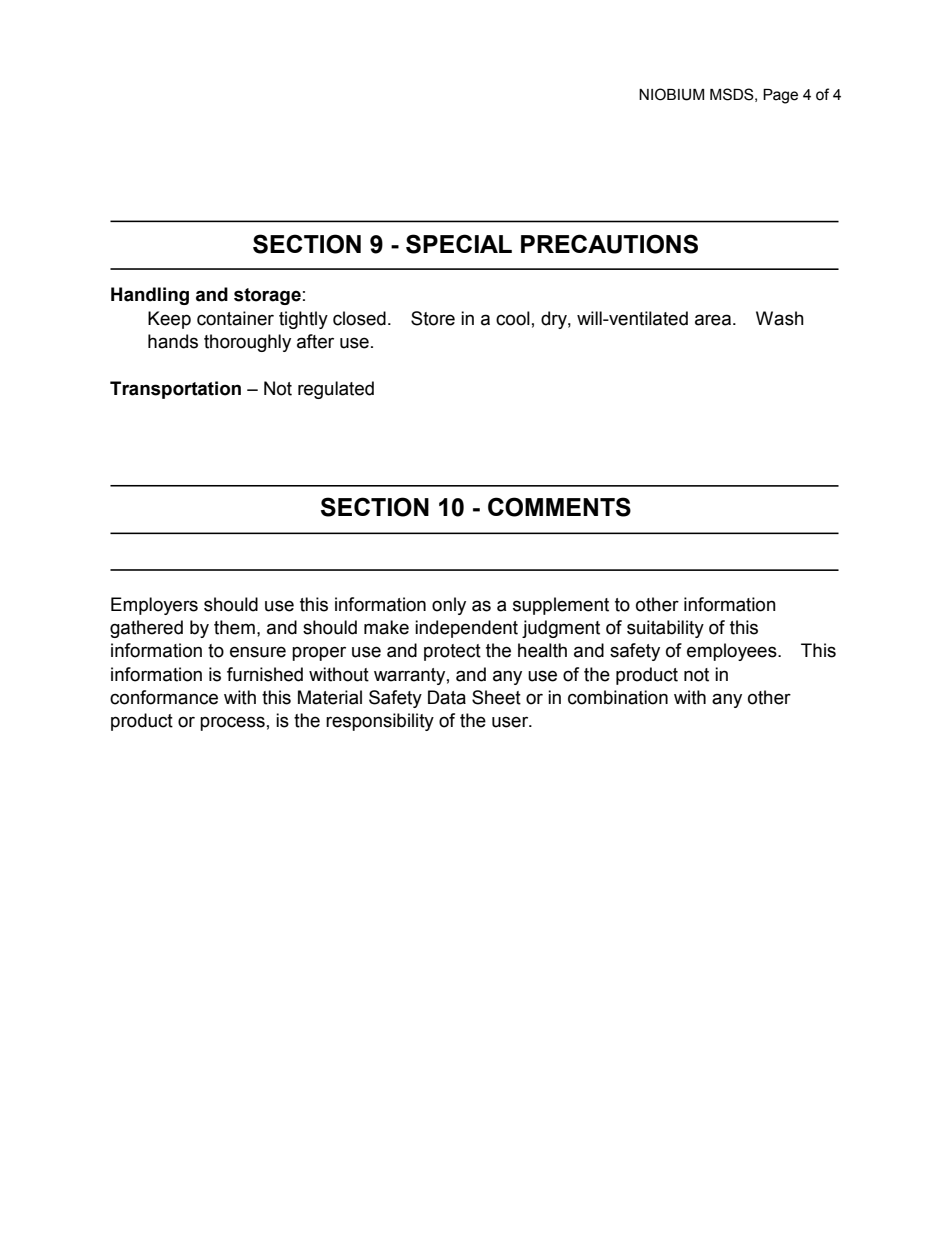  What do you see at coordinates (232, 723) in the image?
I see `process` at bounding box center [232, 723].
